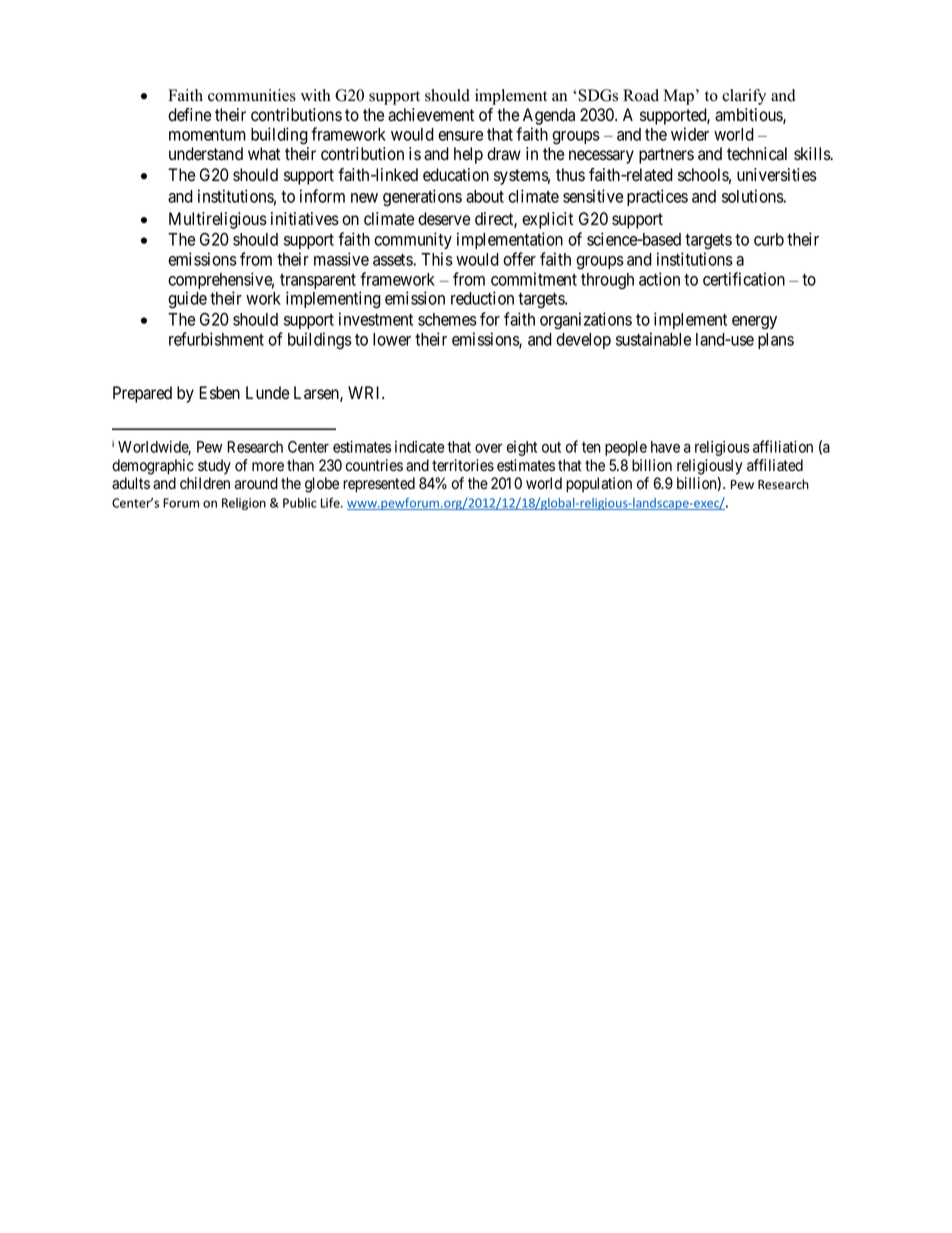 This screenshot has width=952, height=1233. I want to click on affiliated, so click(775, 465).
